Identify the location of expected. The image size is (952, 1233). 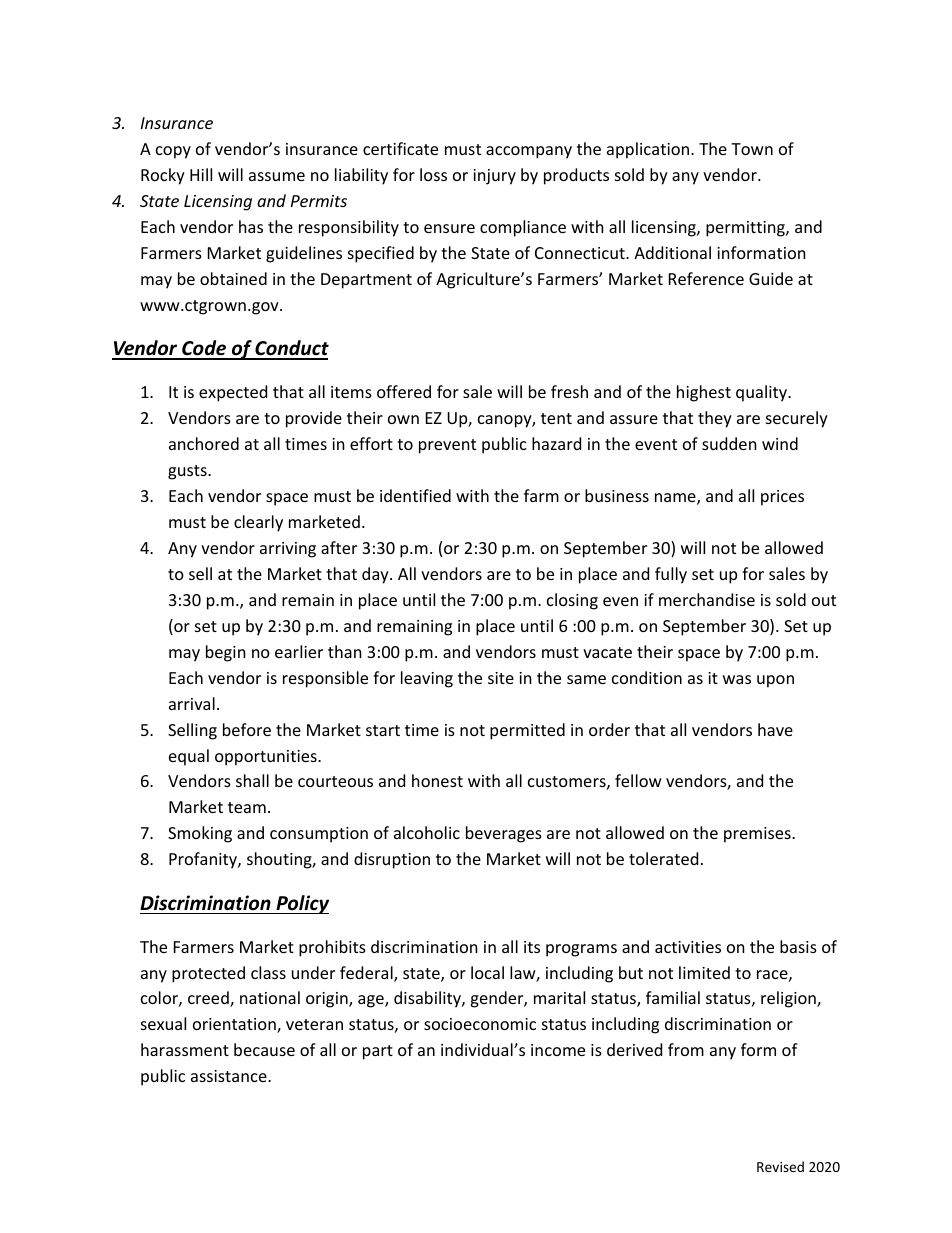
(233, 393).
